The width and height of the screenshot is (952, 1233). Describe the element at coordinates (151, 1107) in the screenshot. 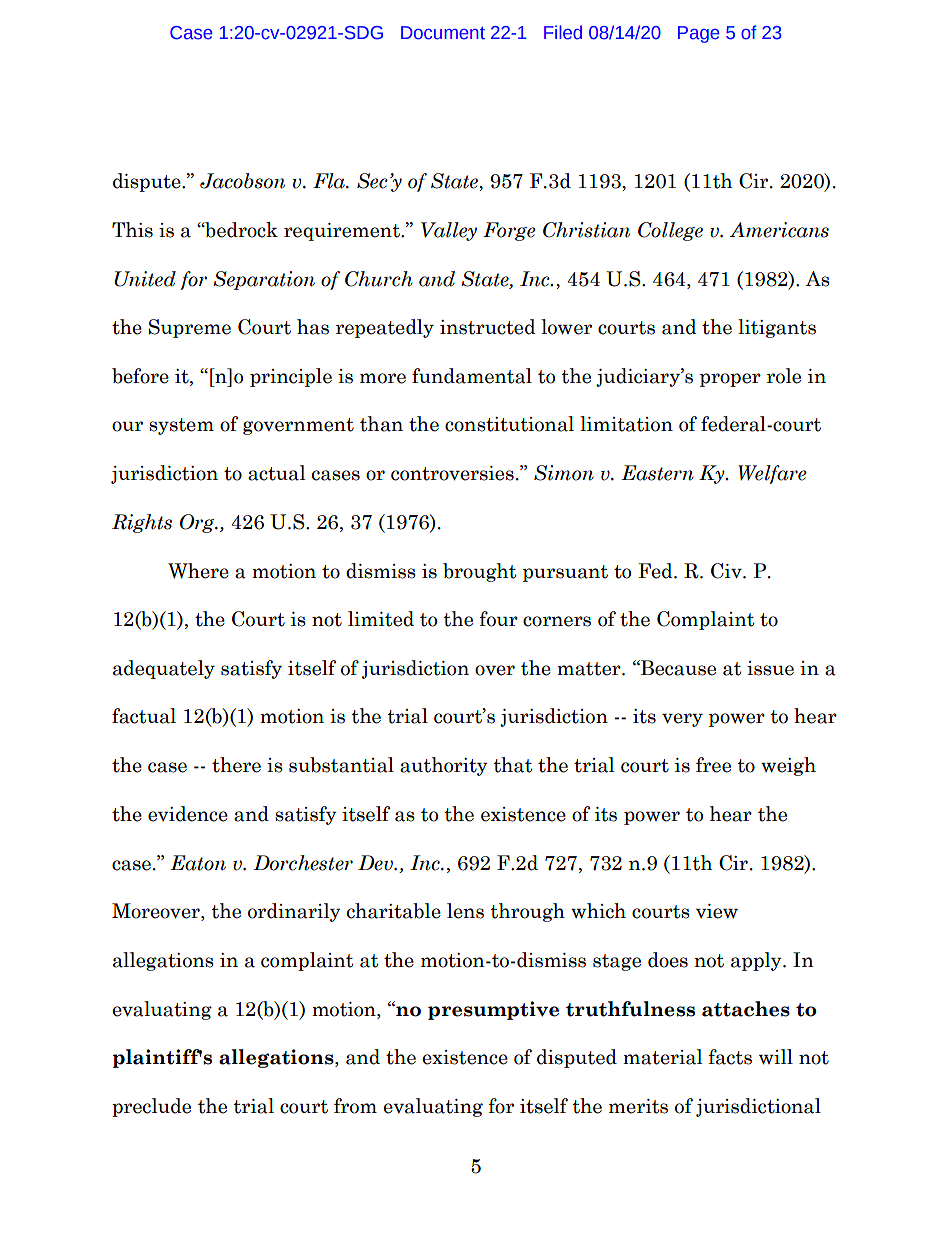

I see `preclude` at that location.
